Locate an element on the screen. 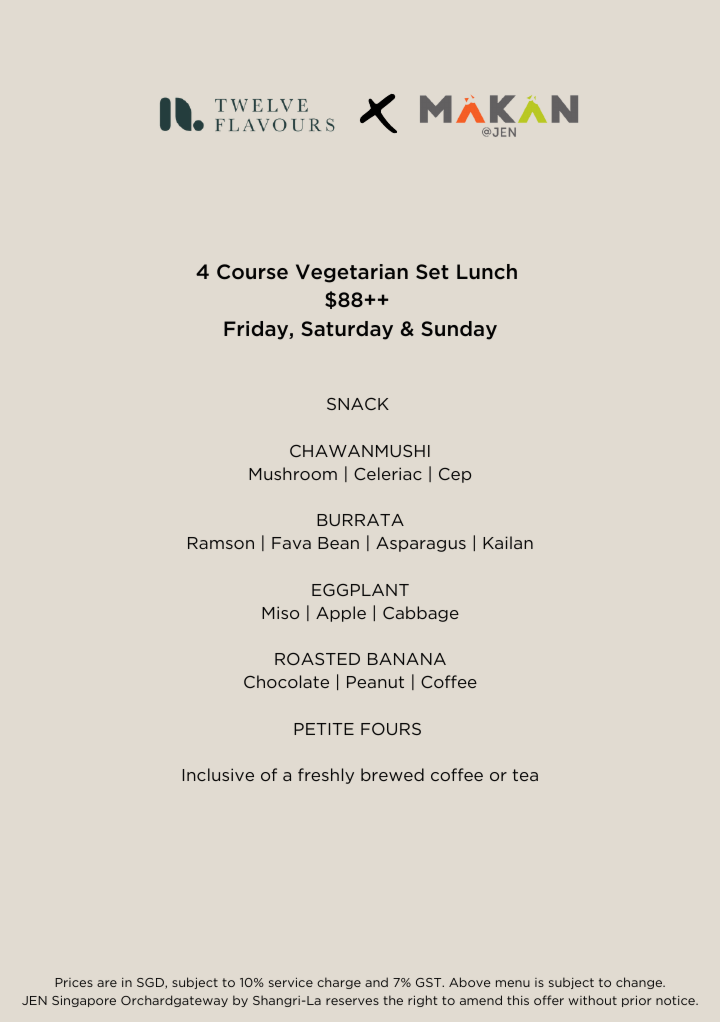 This screenshot has height=1022, width=720. tea is located at coordinates (525, 775).
